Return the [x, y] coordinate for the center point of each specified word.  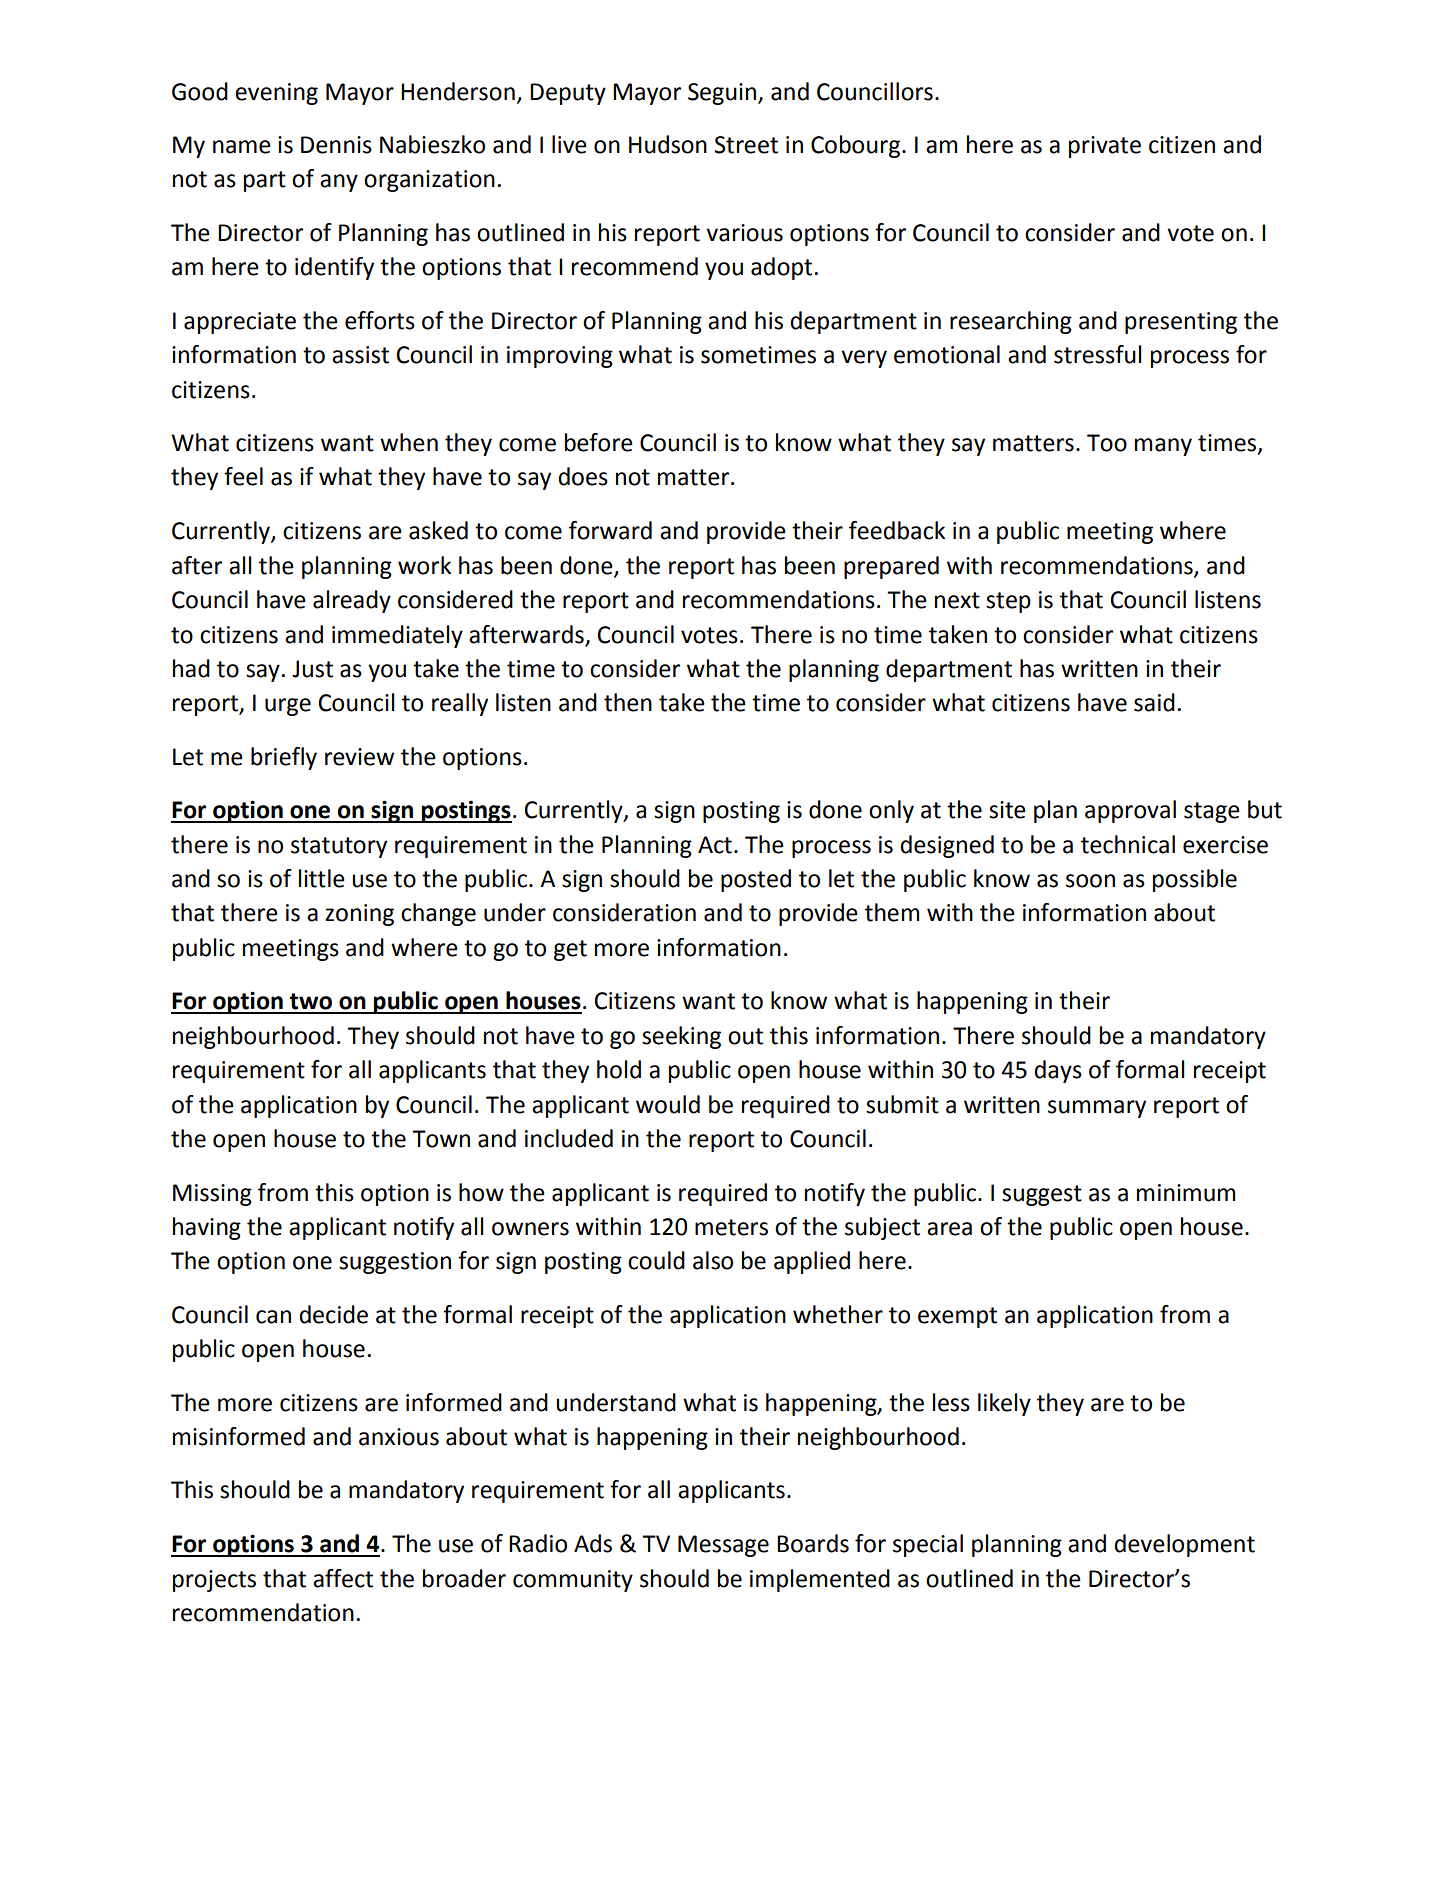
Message [723, 1546]
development [1184, 1545]
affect [343, 1578]
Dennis [336, 145]
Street [746, 145]
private [1105, 147]
